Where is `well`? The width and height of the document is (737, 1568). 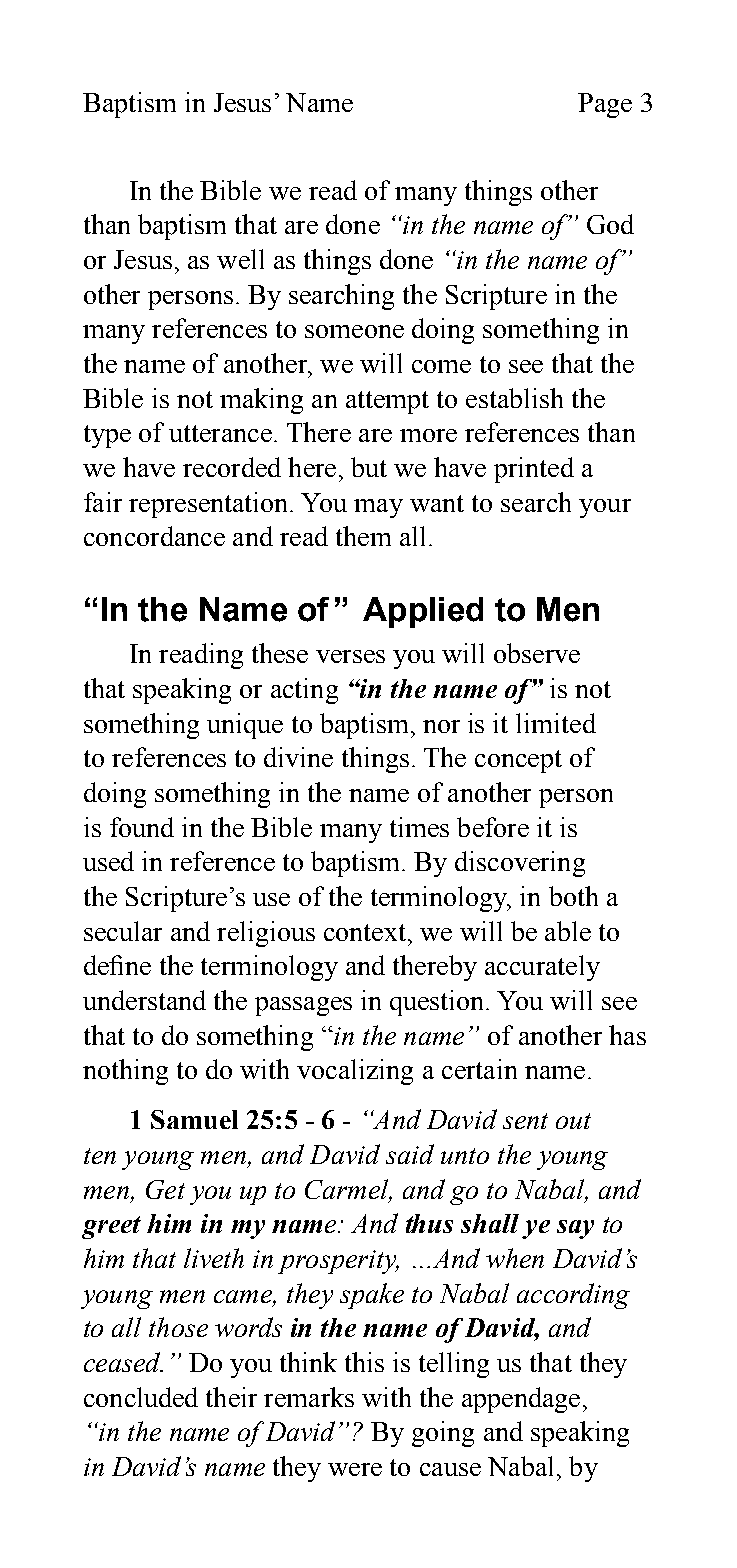 well is located at coordinates (240, 259).
